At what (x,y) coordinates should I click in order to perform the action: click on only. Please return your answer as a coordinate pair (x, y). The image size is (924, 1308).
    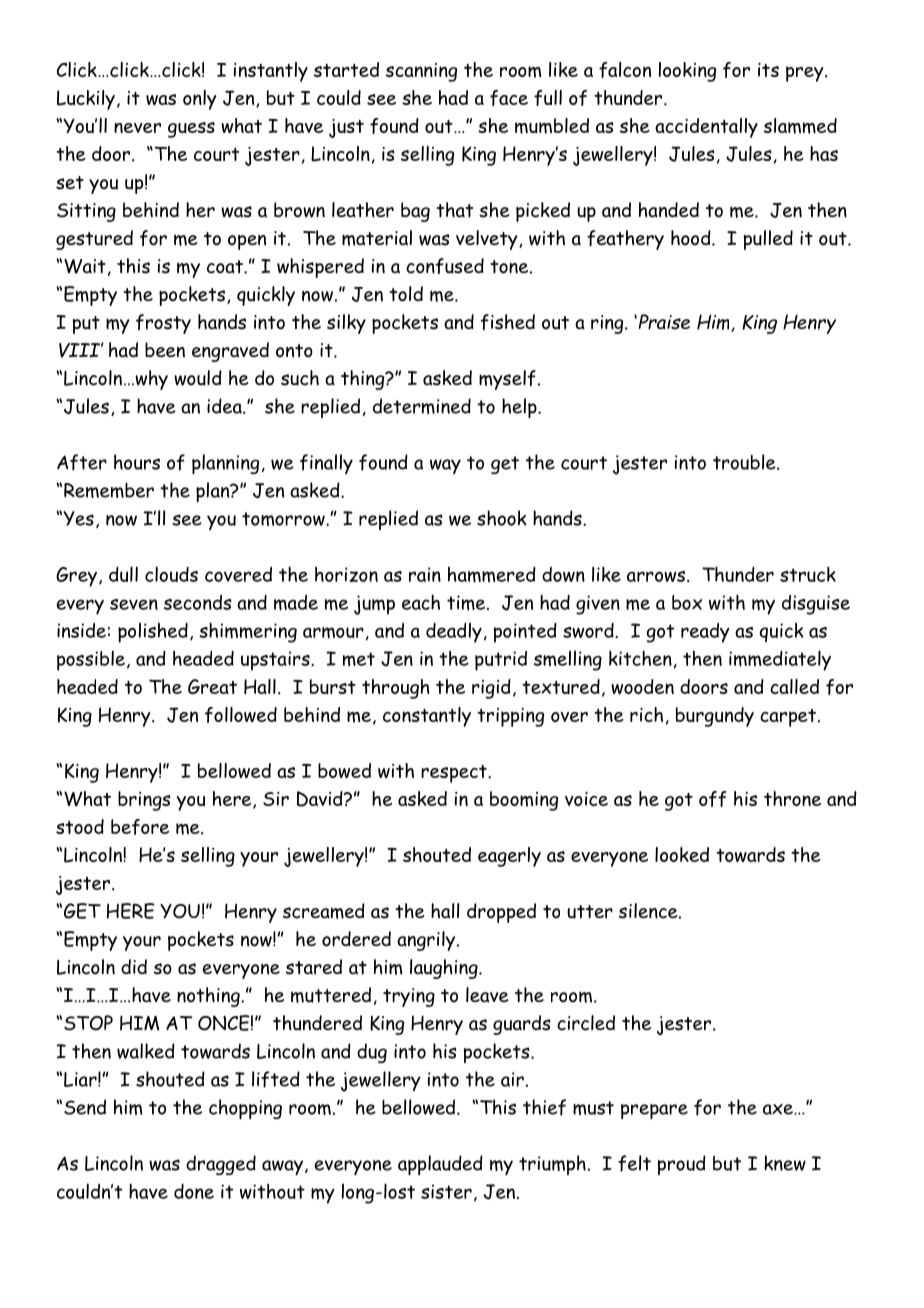
    Looking at the image, I should click on (199, 100).
